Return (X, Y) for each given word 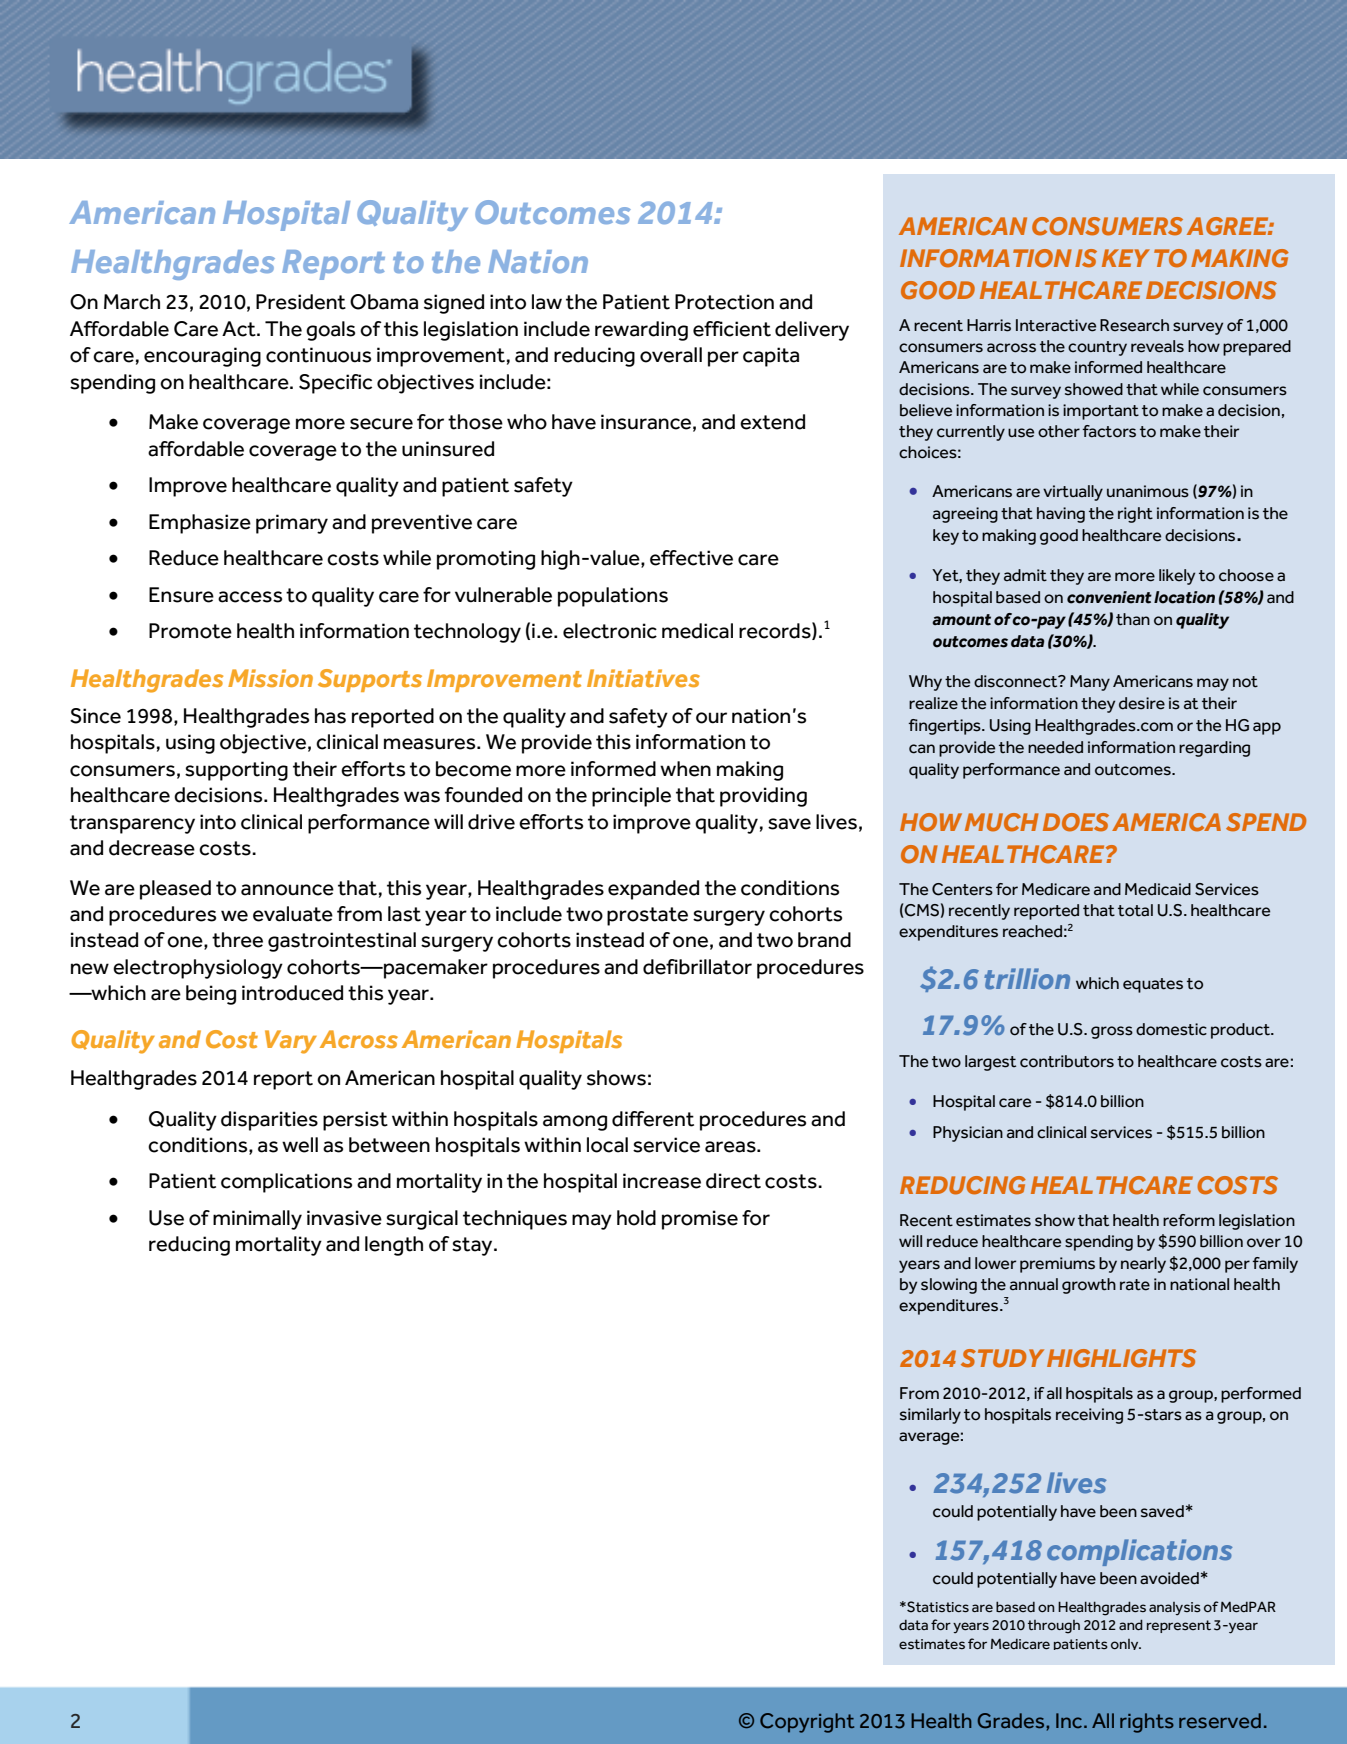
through (1054, 1627)
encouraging (202, 357)
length (394, 1246)
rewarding (641, 331)
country (1097, 348)
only (1126, 1644)
